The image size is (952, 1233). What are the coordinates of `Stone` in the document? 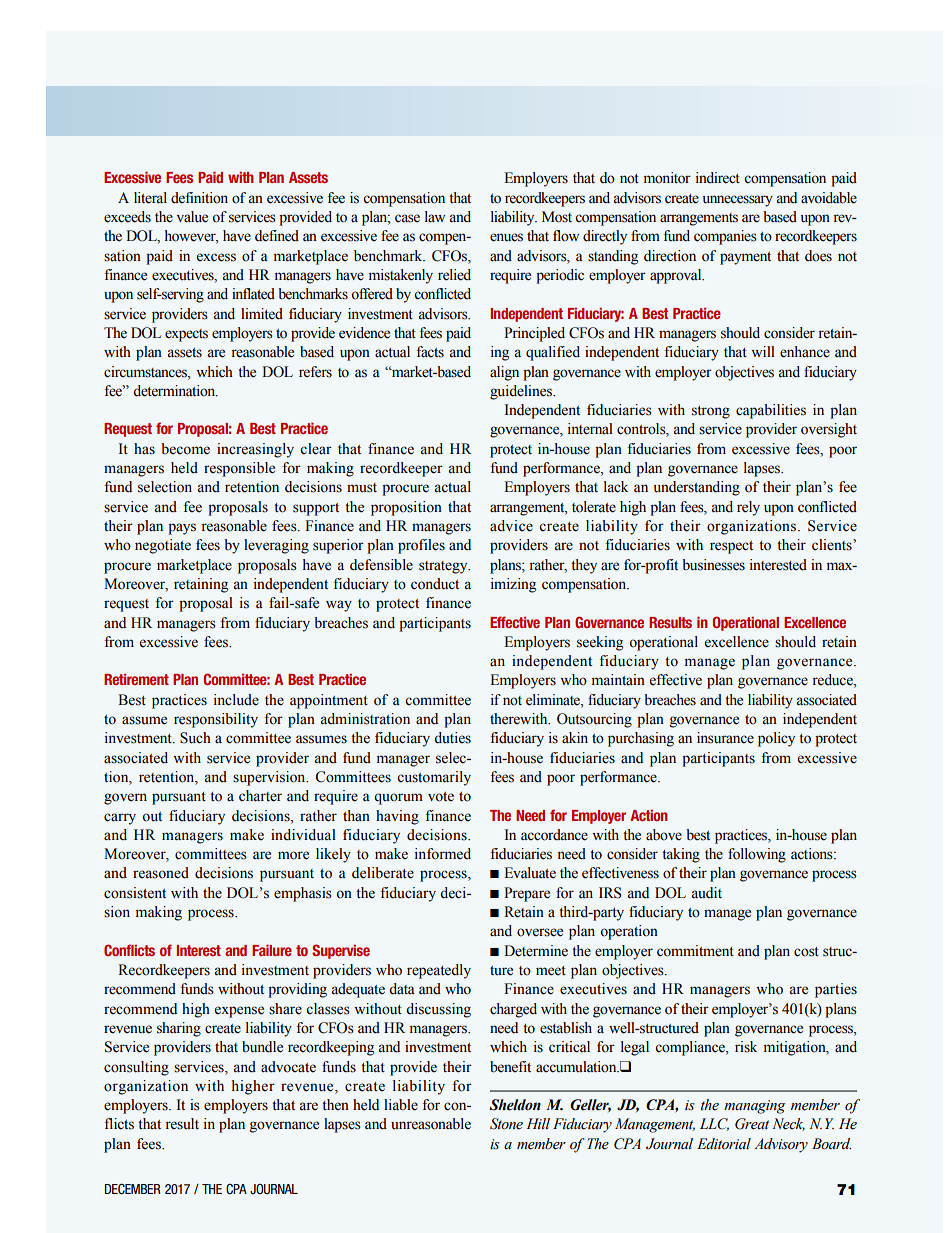 It's located at (506, 1124).
